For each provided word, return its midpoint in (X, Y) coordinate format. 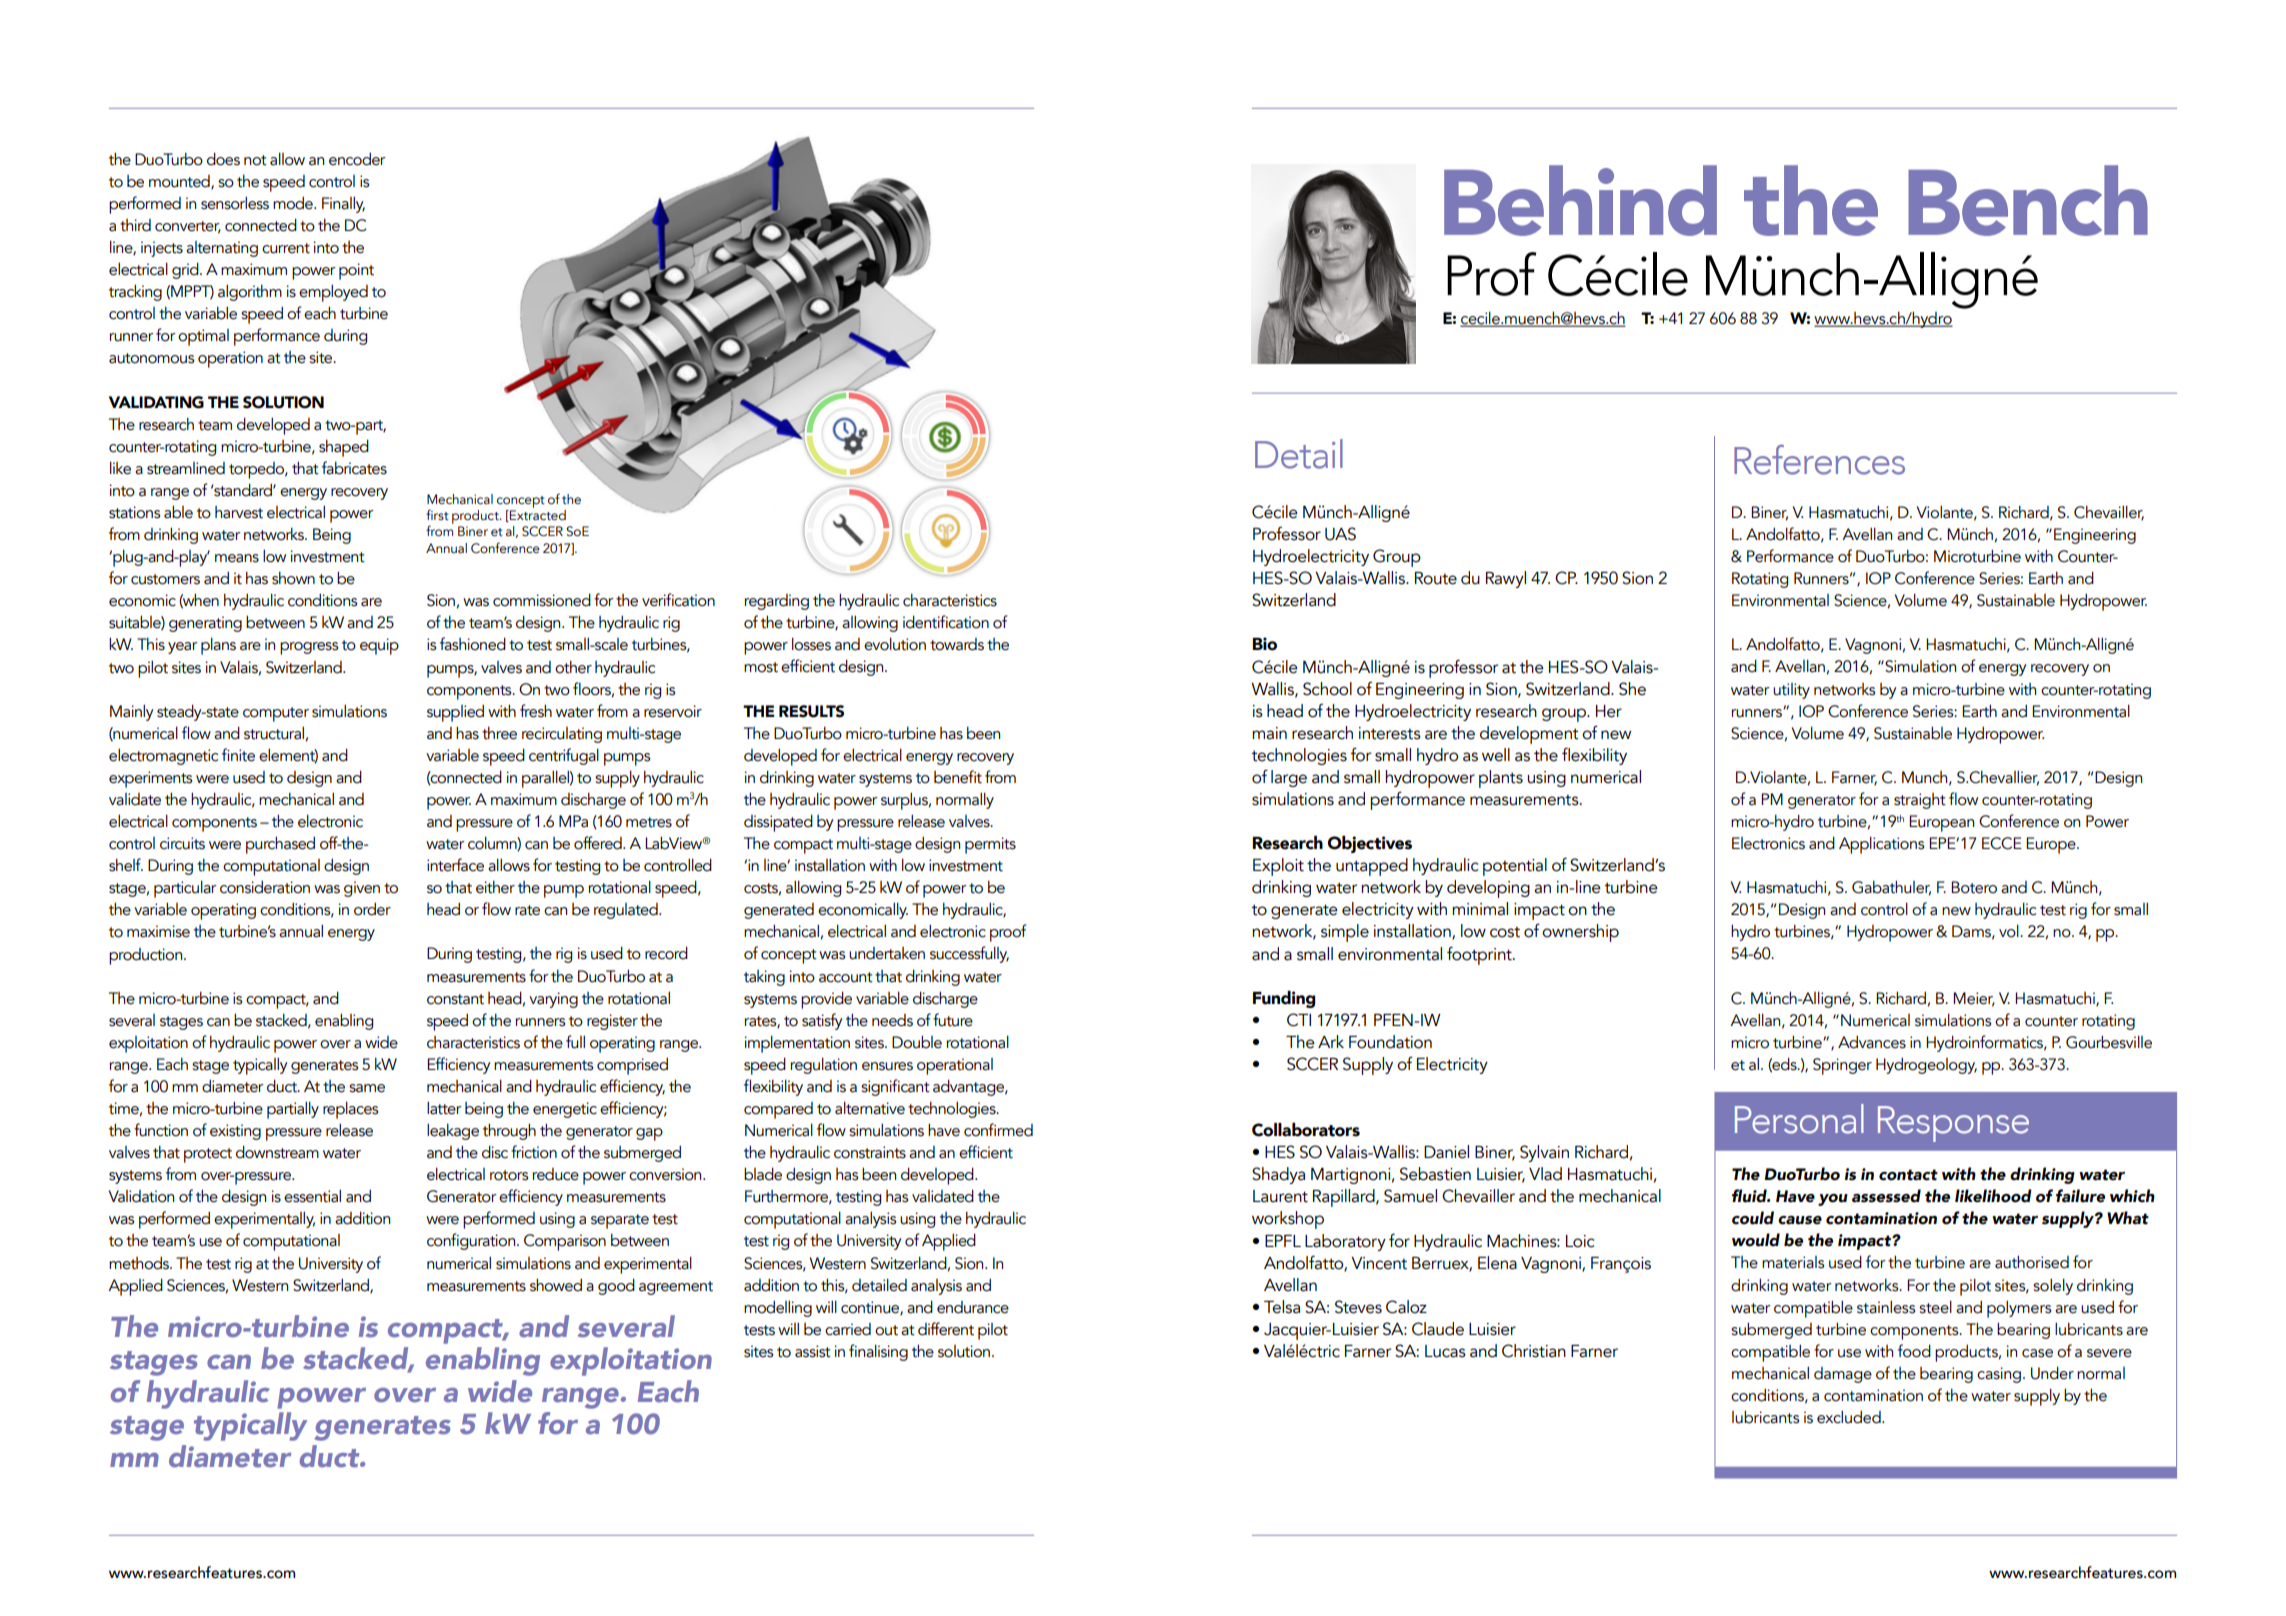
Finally (343, 204)
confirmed (998, 1130)
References (1819, 460)
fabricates (354, 468)
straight (1920, 801)
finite (238, 755)
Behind (1580, 200)
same (367, 1088)
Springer (1842, 1066)
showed (556, 1285)
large (1289, 778)
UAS (1340, 534)
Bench (2028, 200)
